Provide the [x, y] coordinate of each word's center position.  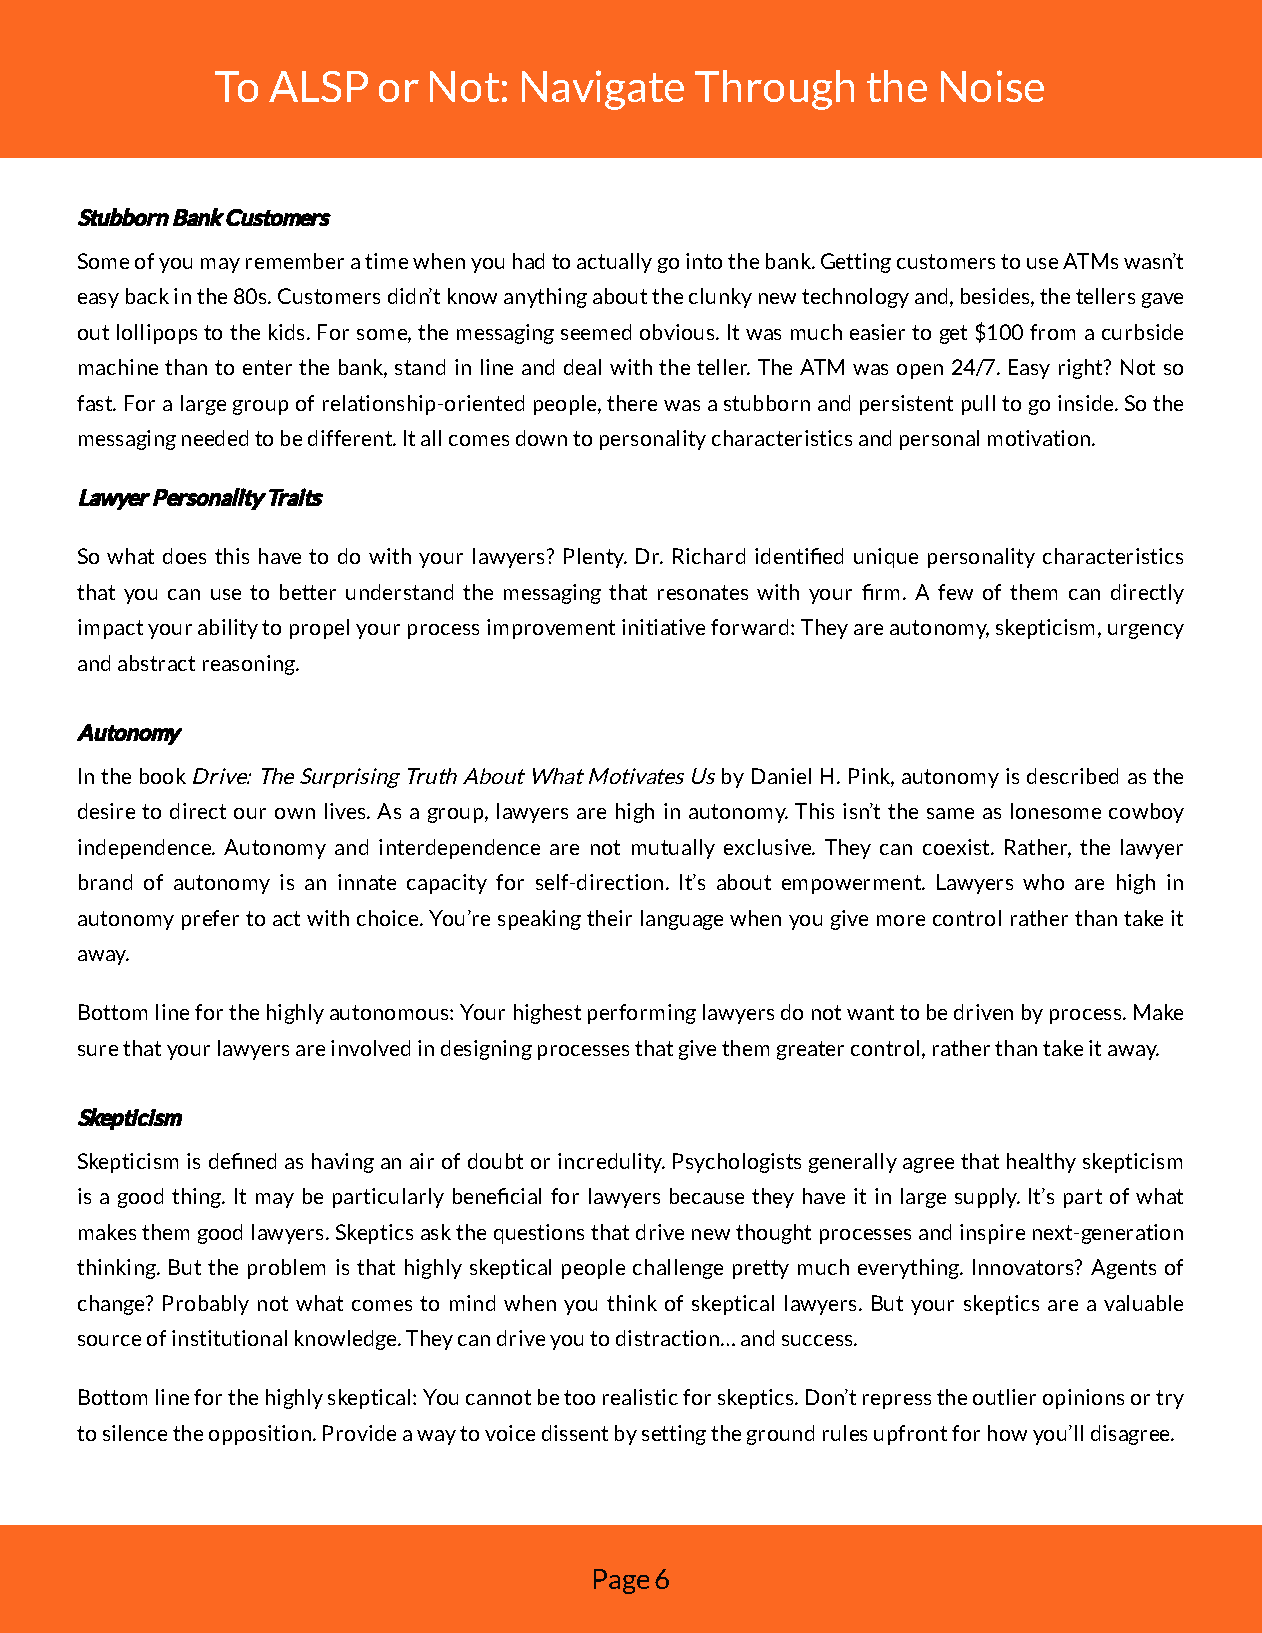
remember [295, 261]
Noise [992, 86]
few [955, 592]
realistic [640, 1397]
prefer [210, 920]
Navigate [603, 90]
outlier [1004, 1397]
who [1043, 882]
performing [642, 1014]
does [184, 556]
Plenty [595, 558]
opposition [260, 1435]
